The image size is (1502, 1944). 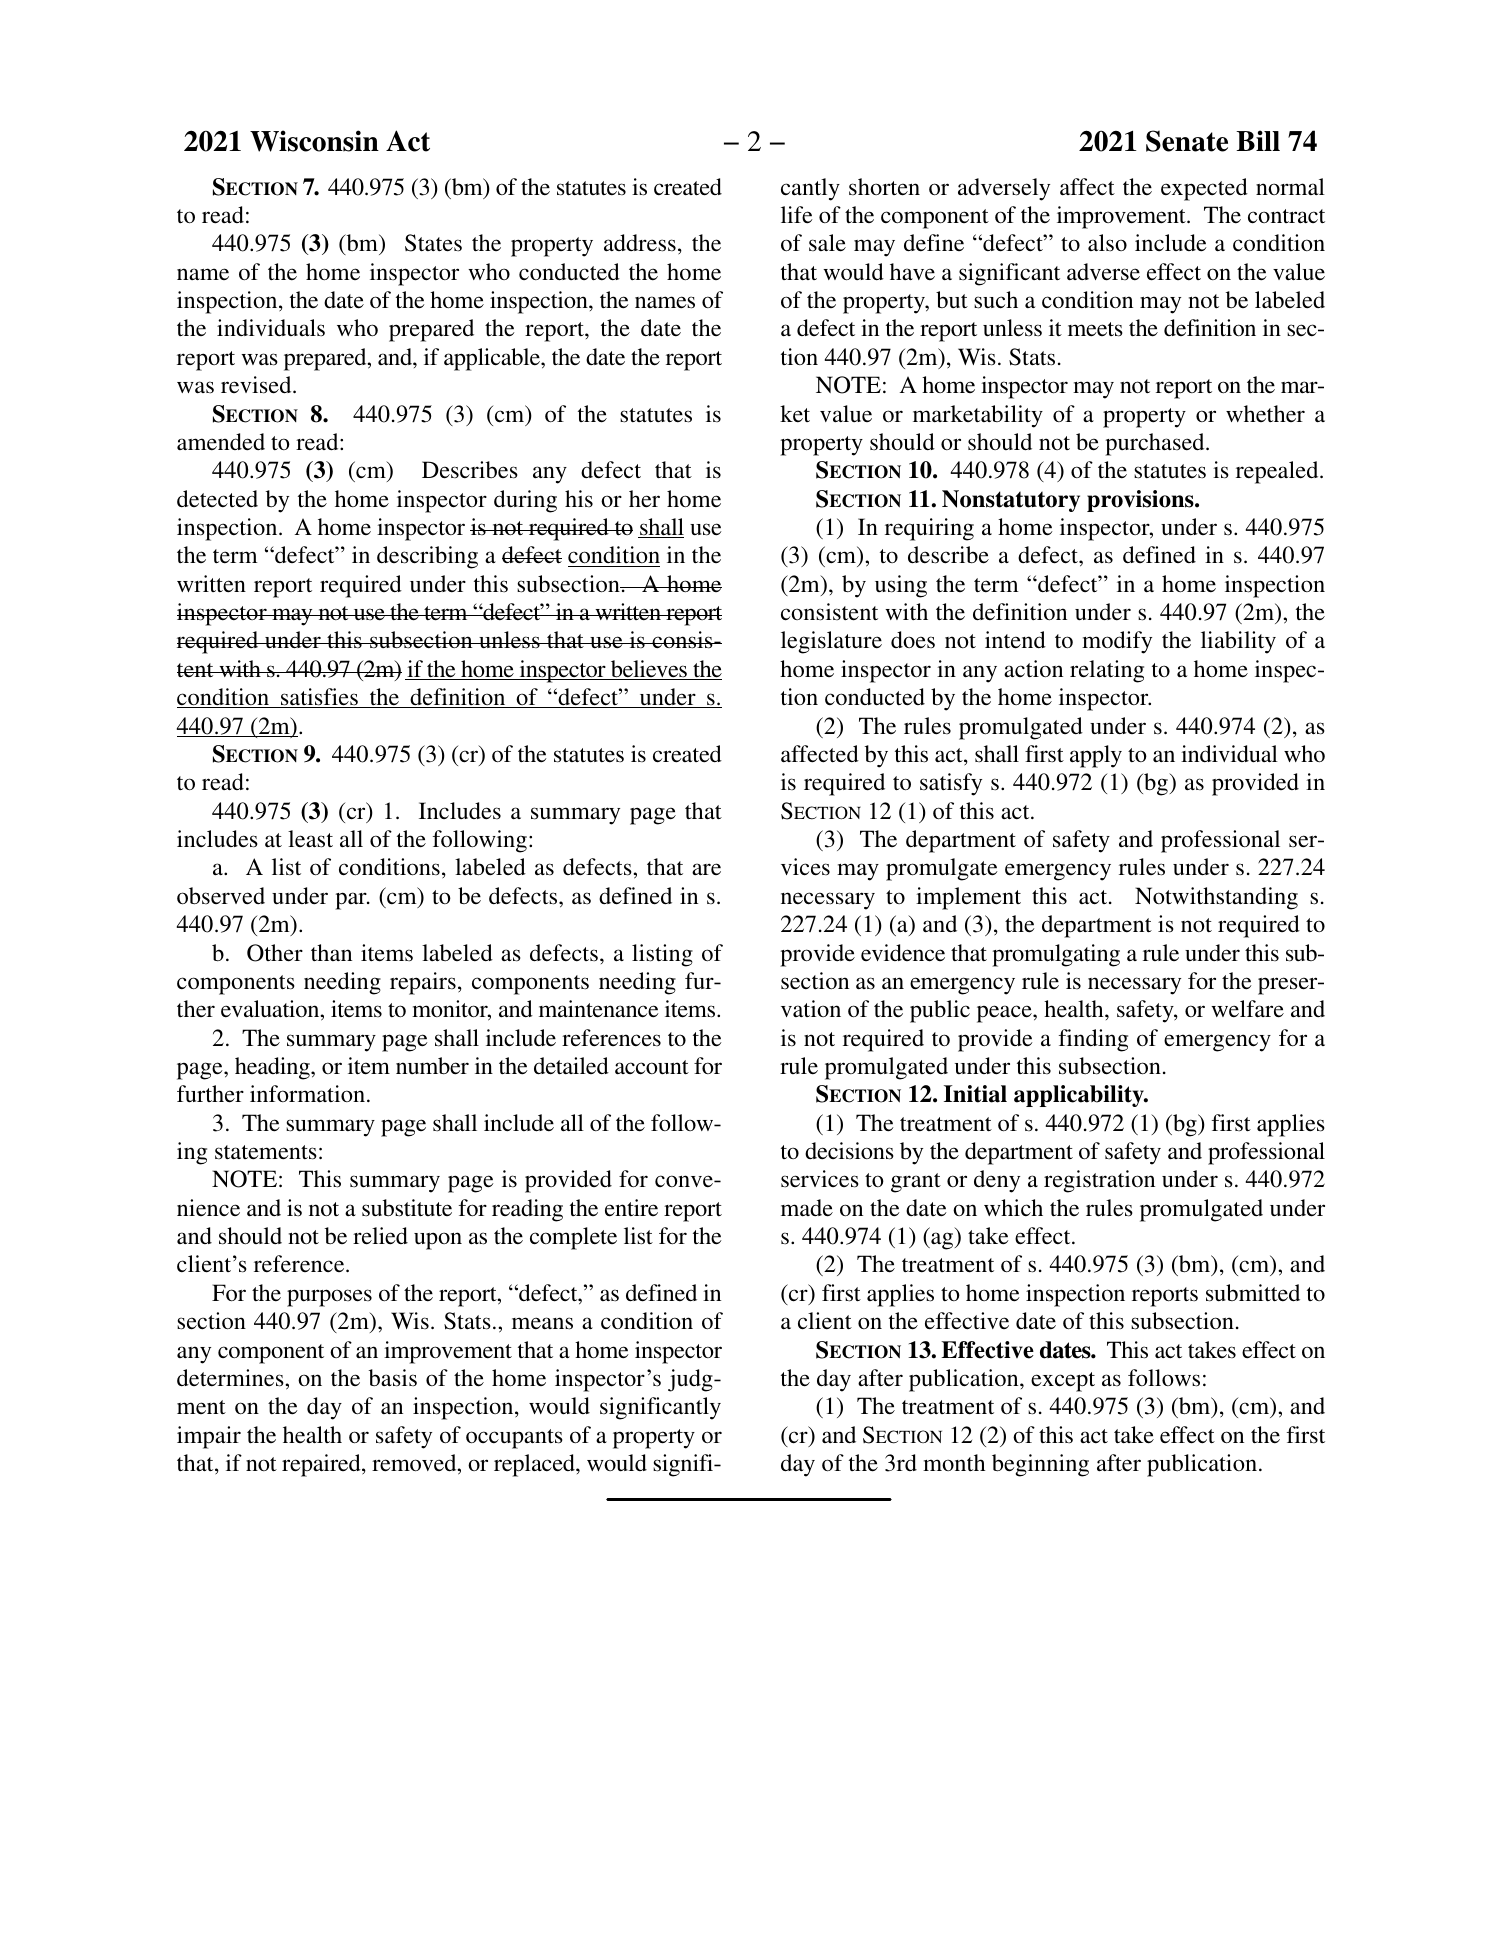 I want to click on life, so click(x=797, y=215).
